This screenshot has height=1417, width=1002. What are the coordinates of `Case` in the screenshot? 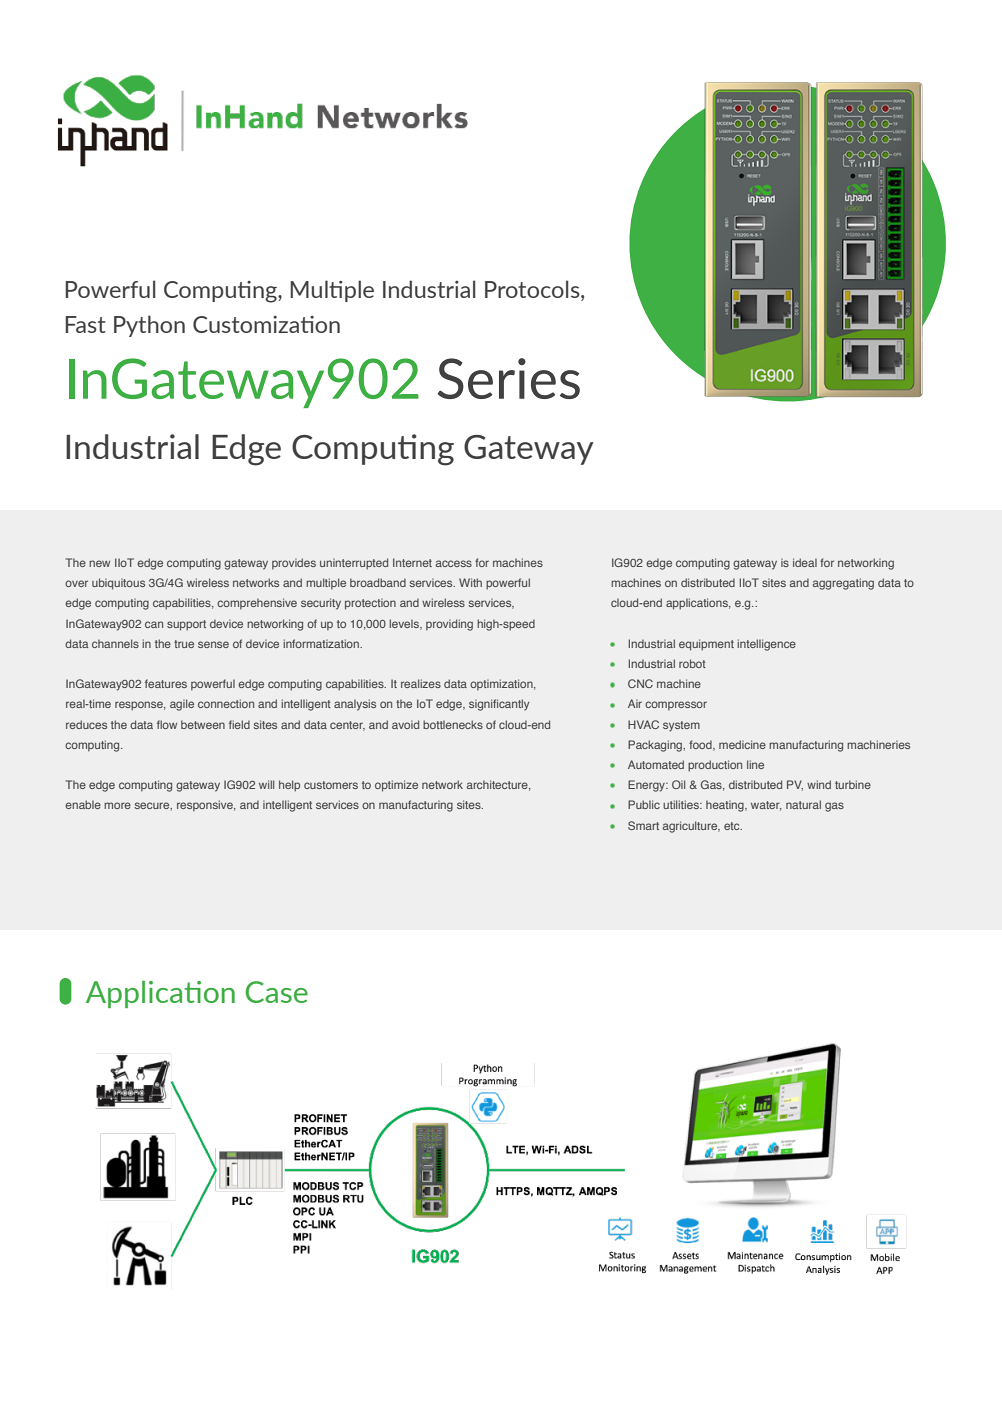 It's located at (277, 992).
